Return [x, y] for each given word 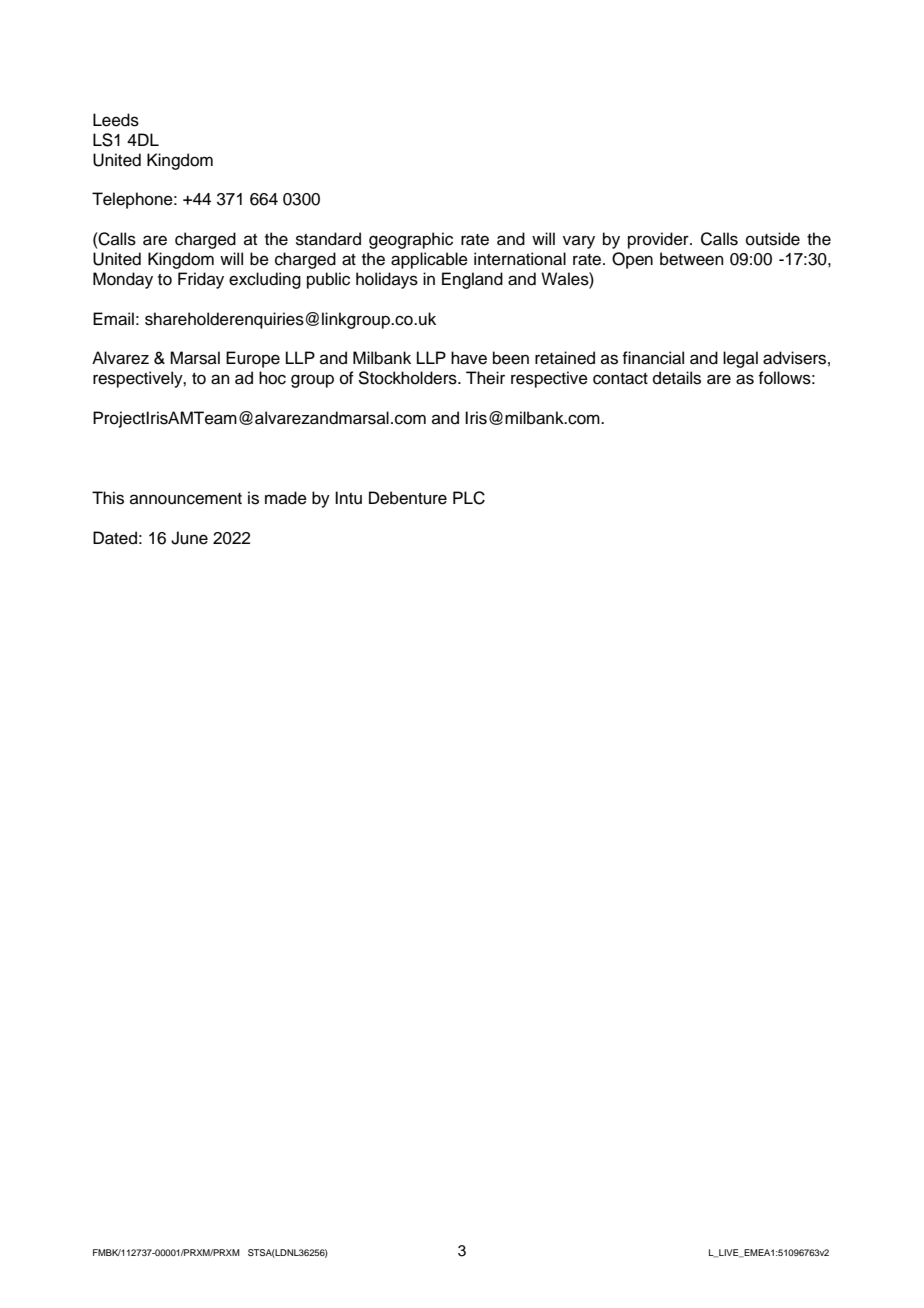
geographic [411, 240]
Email [113, 319]
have [469, 358]
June [189, 538]
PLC [469, 498]
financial [653, 358]
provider [659, 240]
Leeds [116, 120]
